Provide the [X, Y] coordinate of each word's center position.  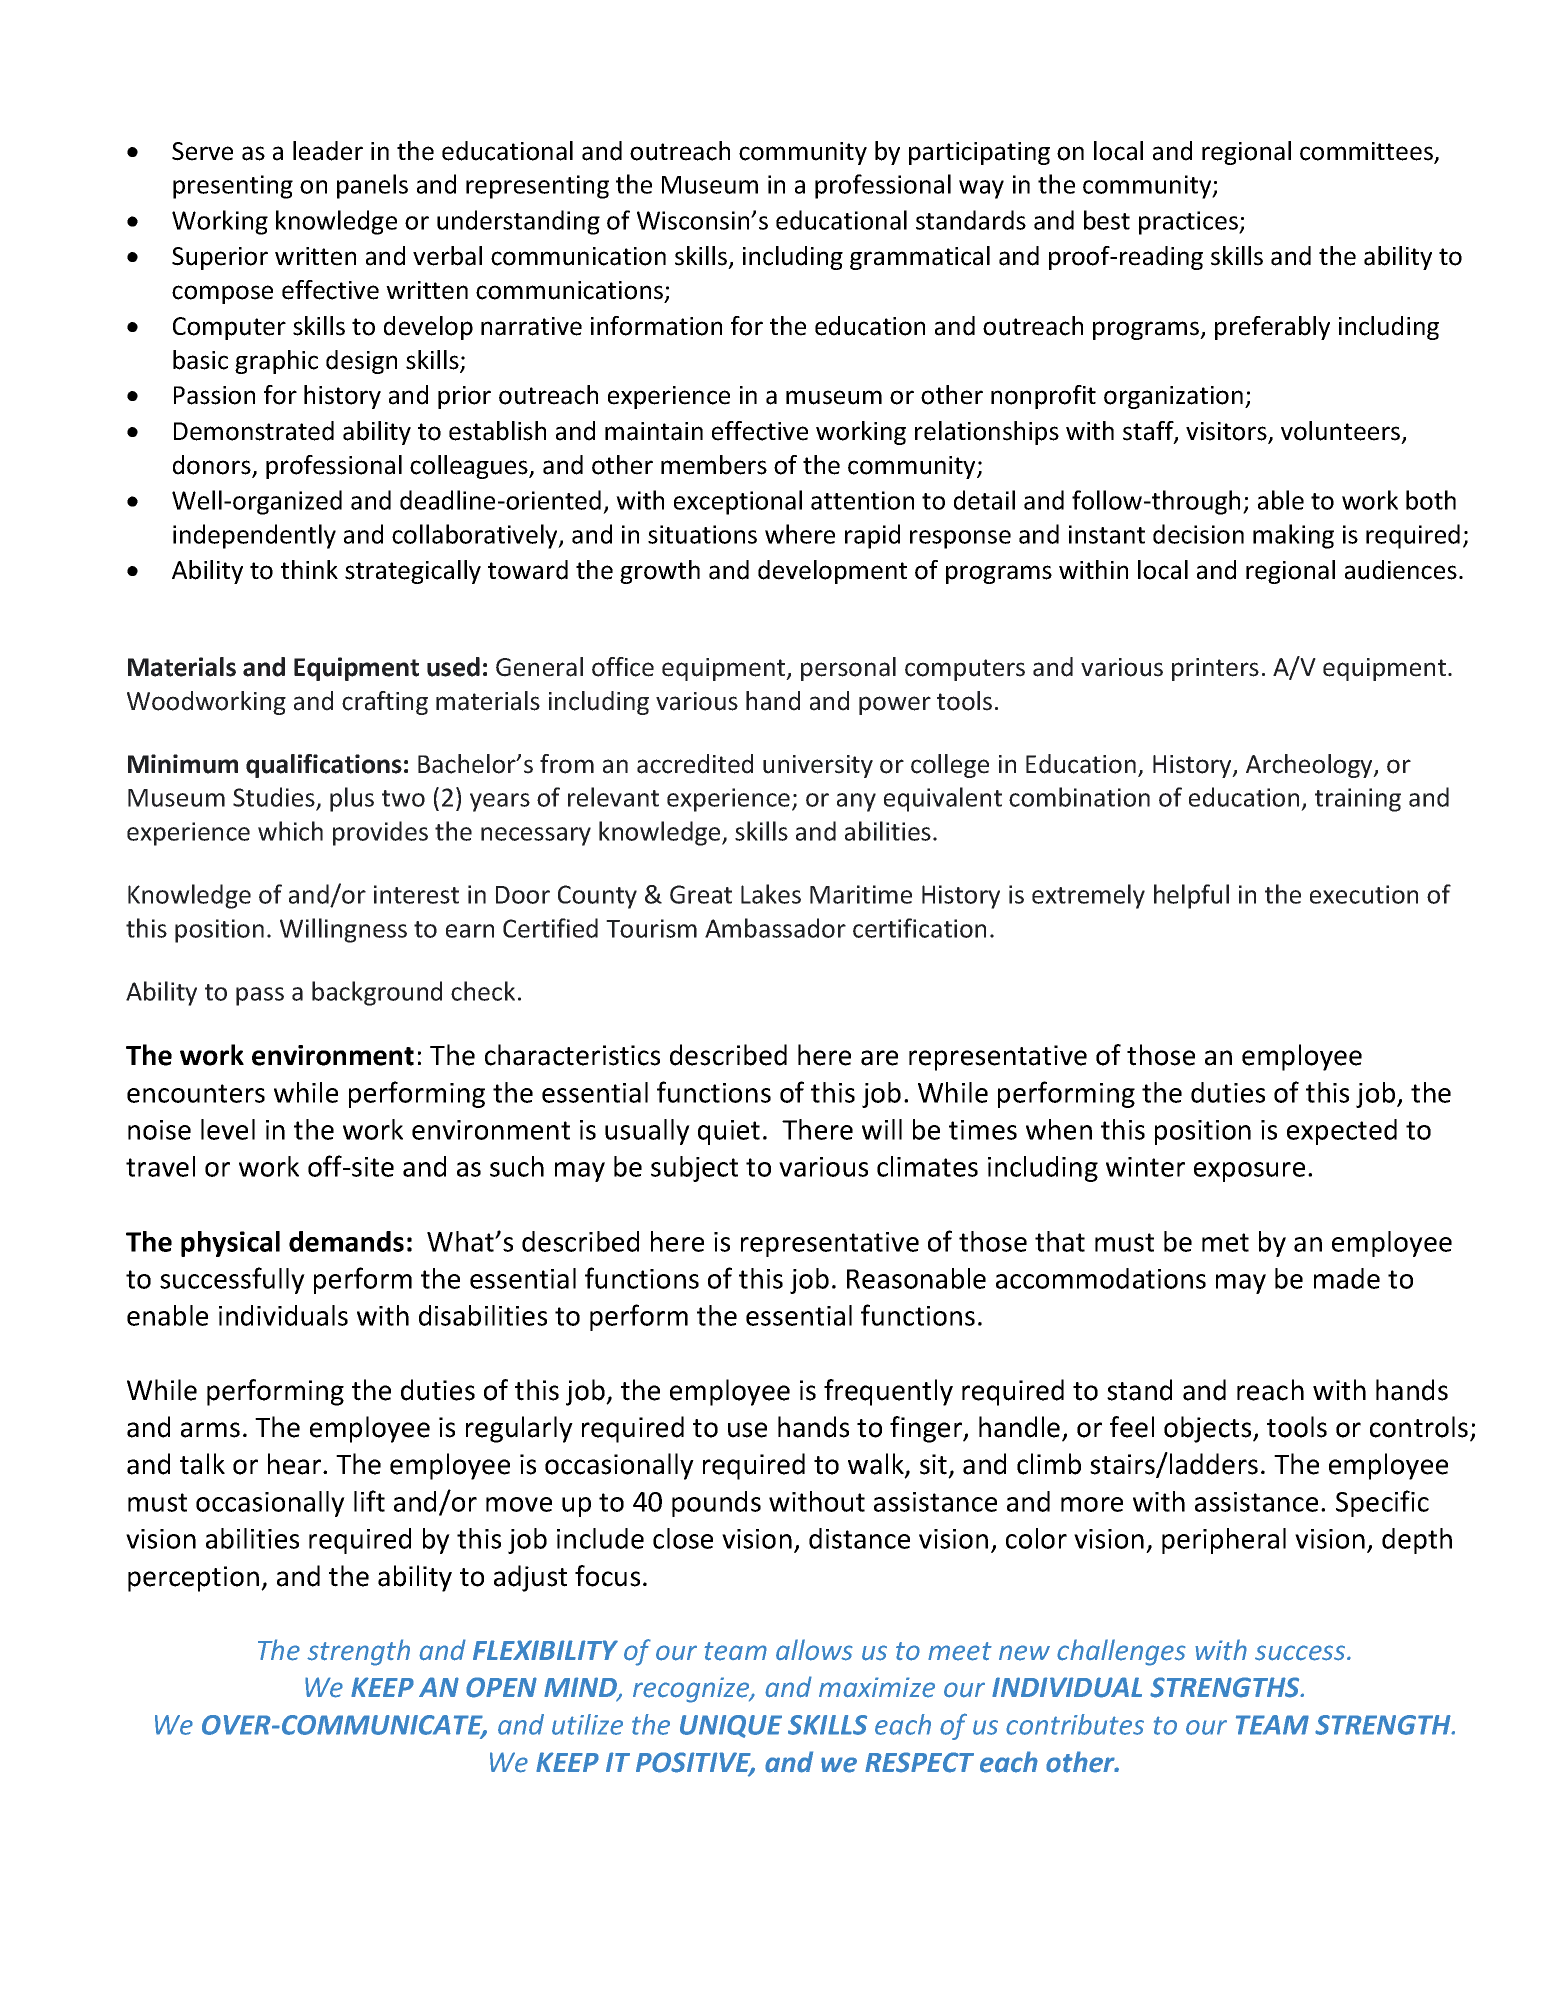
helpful [1191, 896]
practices [1189, 223]
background [377, 993]
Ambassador [775, 928]
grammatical [920, 258]
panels [372, 186]
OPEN [501, 1687]
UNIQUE [731, 1726]
